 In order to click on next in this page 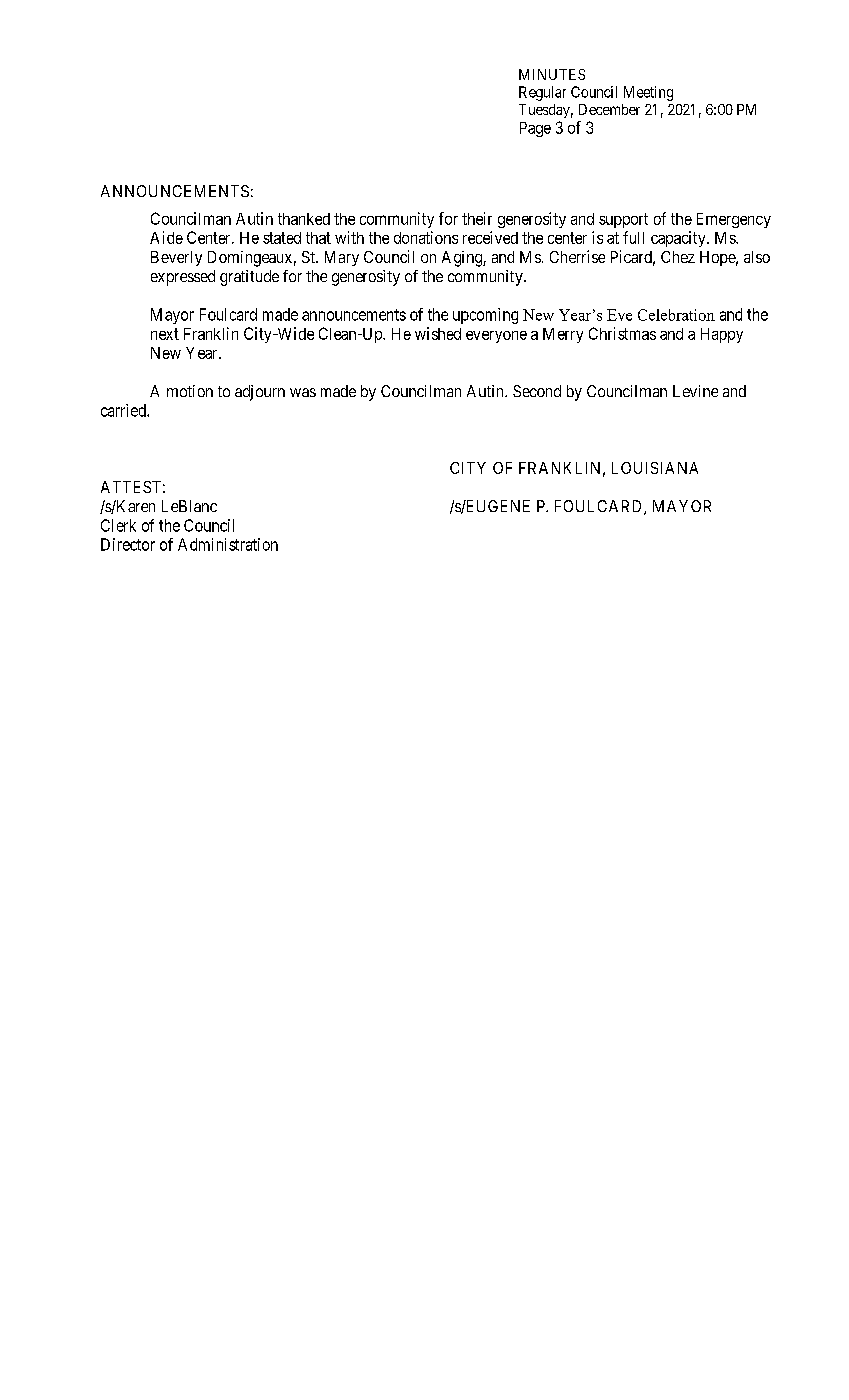, I will do `click(165, 334)`.
